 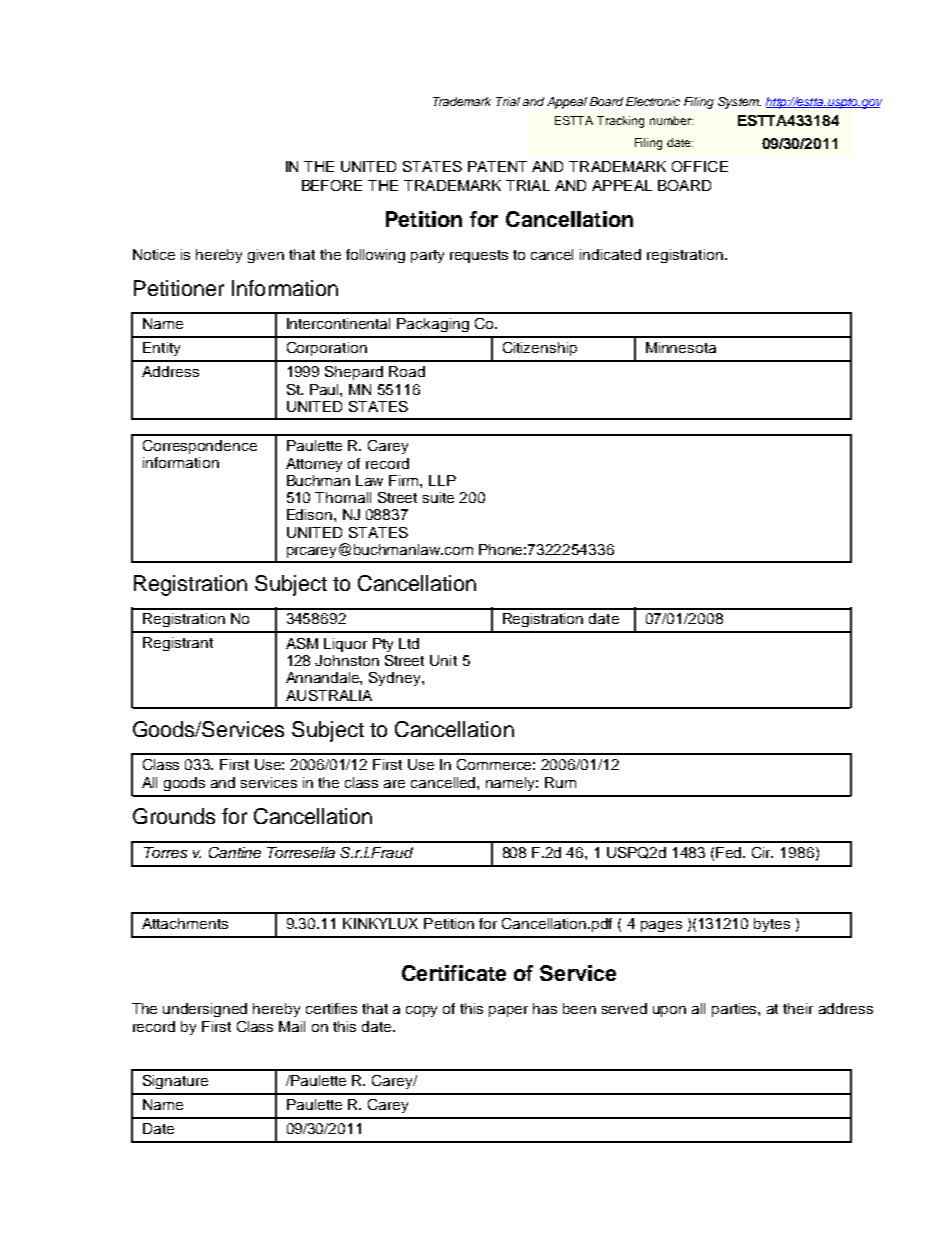 I want to click on BEFORE, so click(x=332, y=185).
